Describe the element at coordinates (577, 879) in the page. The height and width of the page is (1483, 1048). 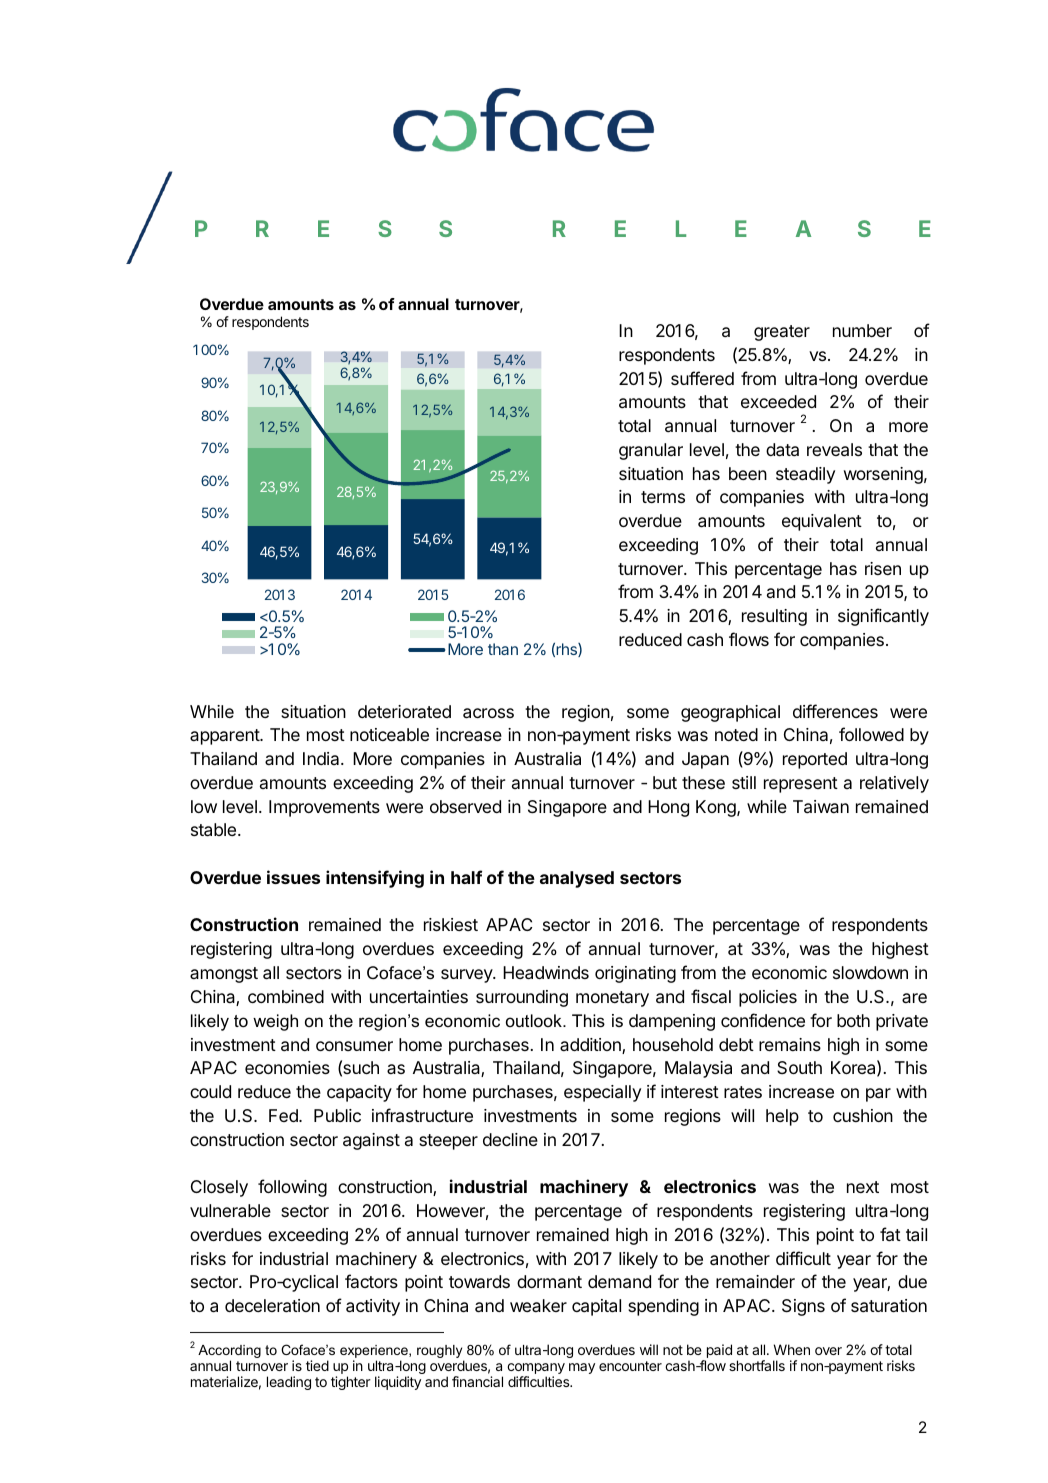
I see `analysed` at that location.
